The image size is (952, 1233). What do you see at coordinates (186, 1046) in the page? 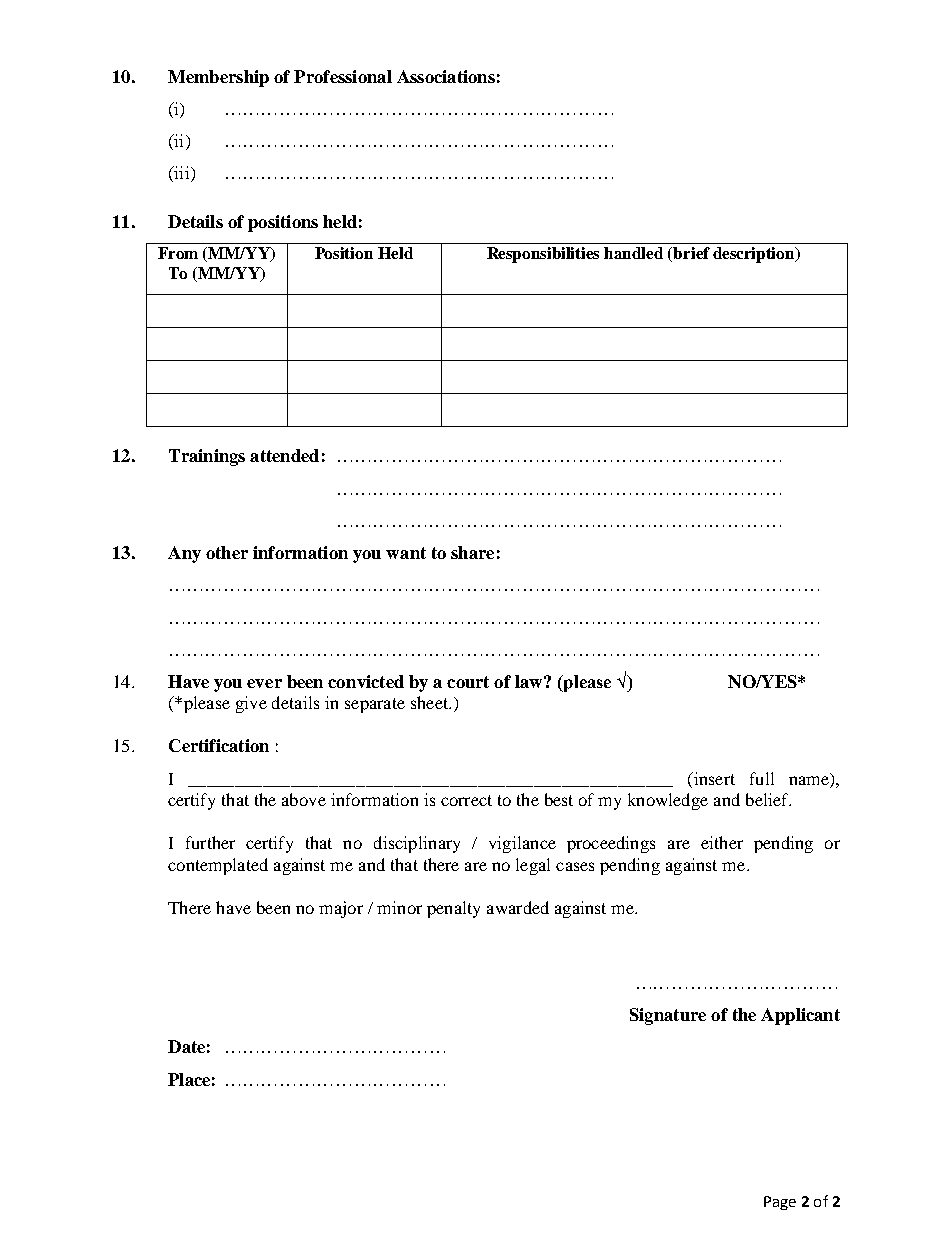
I see `Date` at bounding box center [186, 1046].
